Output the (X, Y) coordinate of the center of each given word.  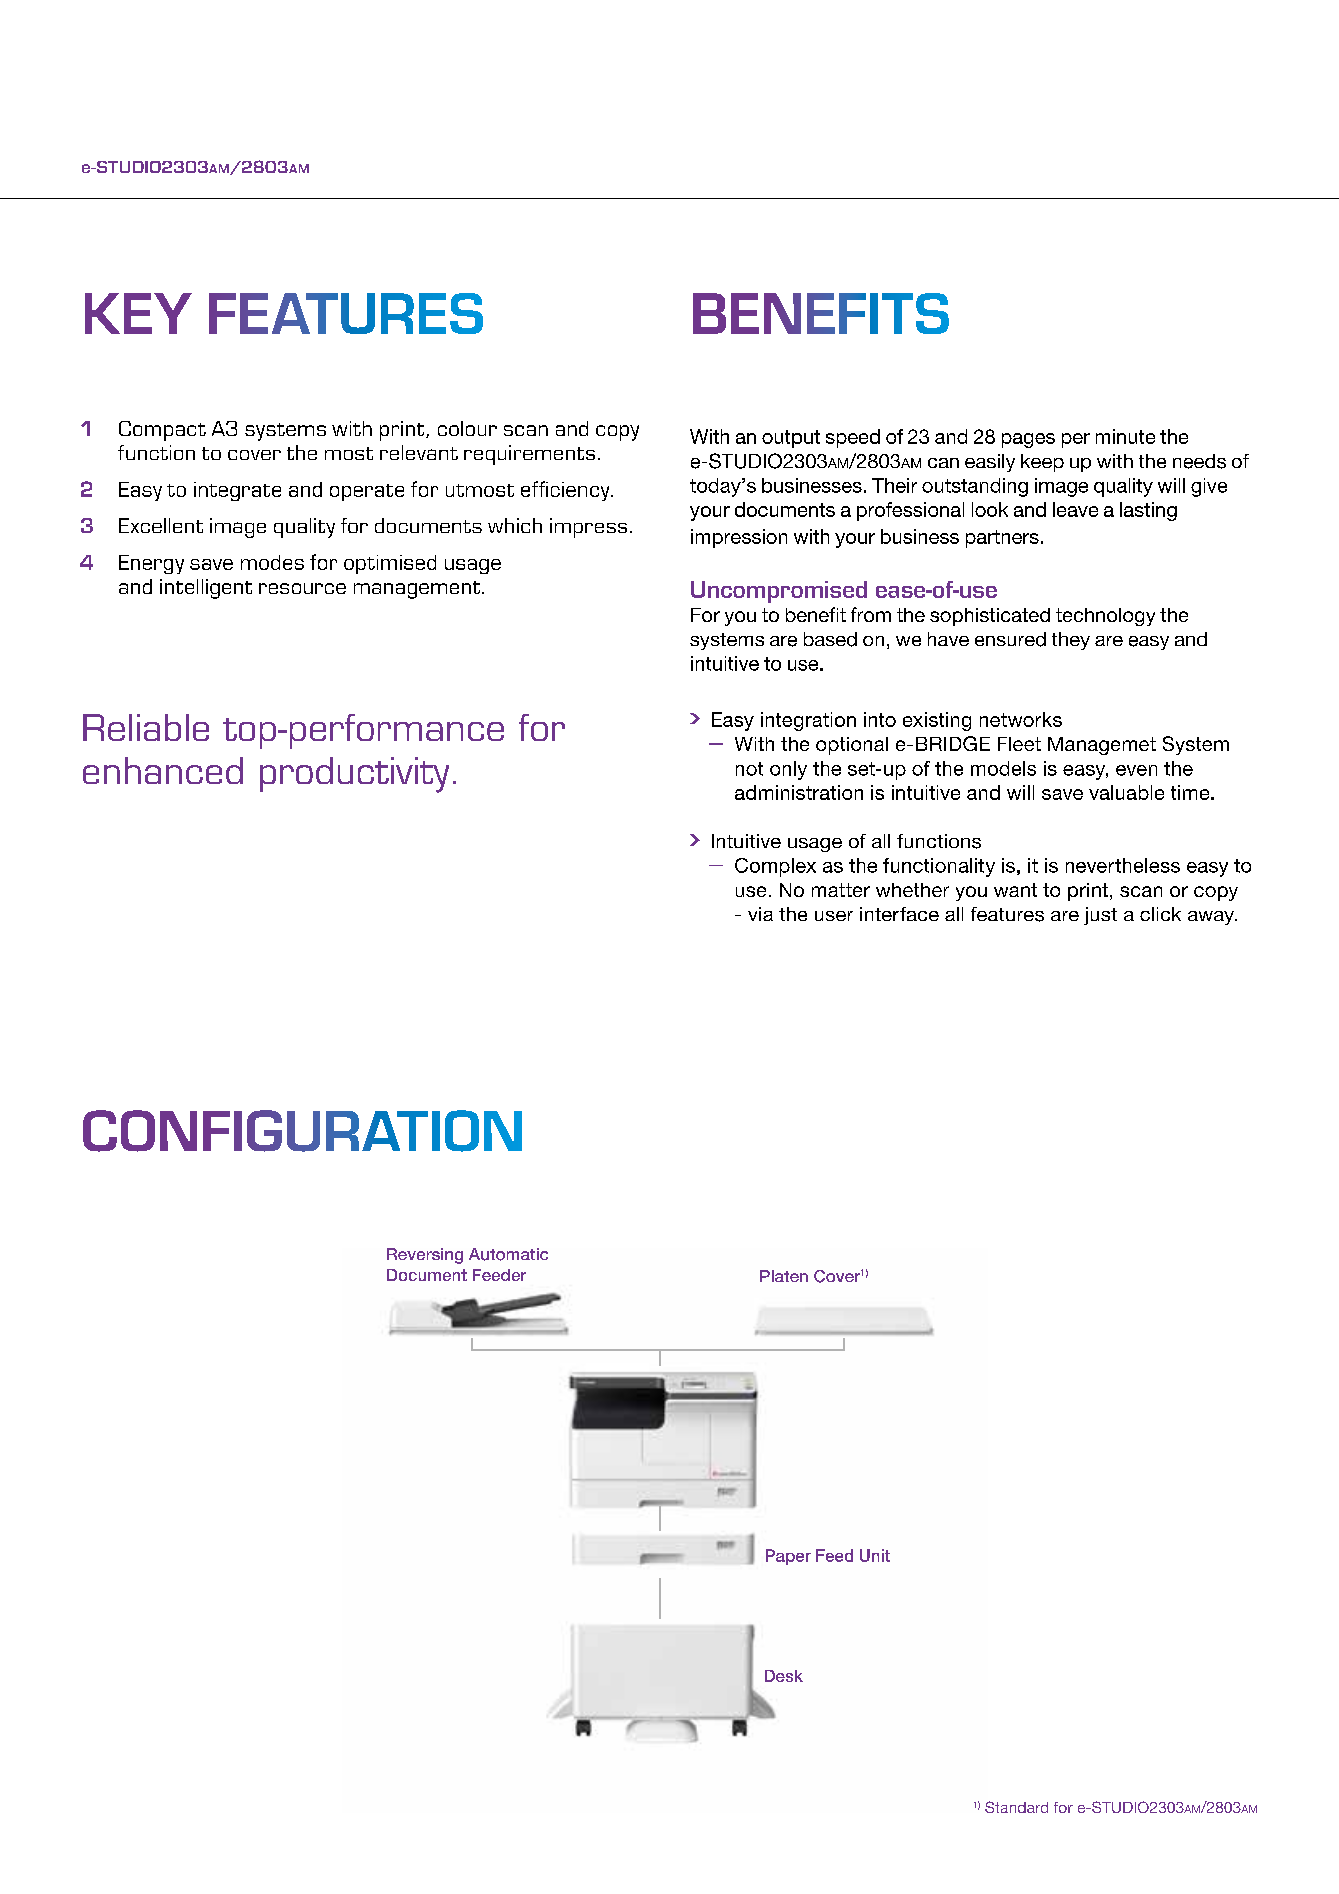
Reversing (425, 1256)
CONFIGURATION (302, 1131)
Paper (788, 1557)
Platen (784, 1276)
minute (1125, 436)
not (749, 769)
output (791, 439)
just (1100, 916)
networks (1021, 719)
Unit (875, 1555)
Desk (784, 1676)
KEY (138, 313)
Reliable (146, 727)
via (760, 914)
